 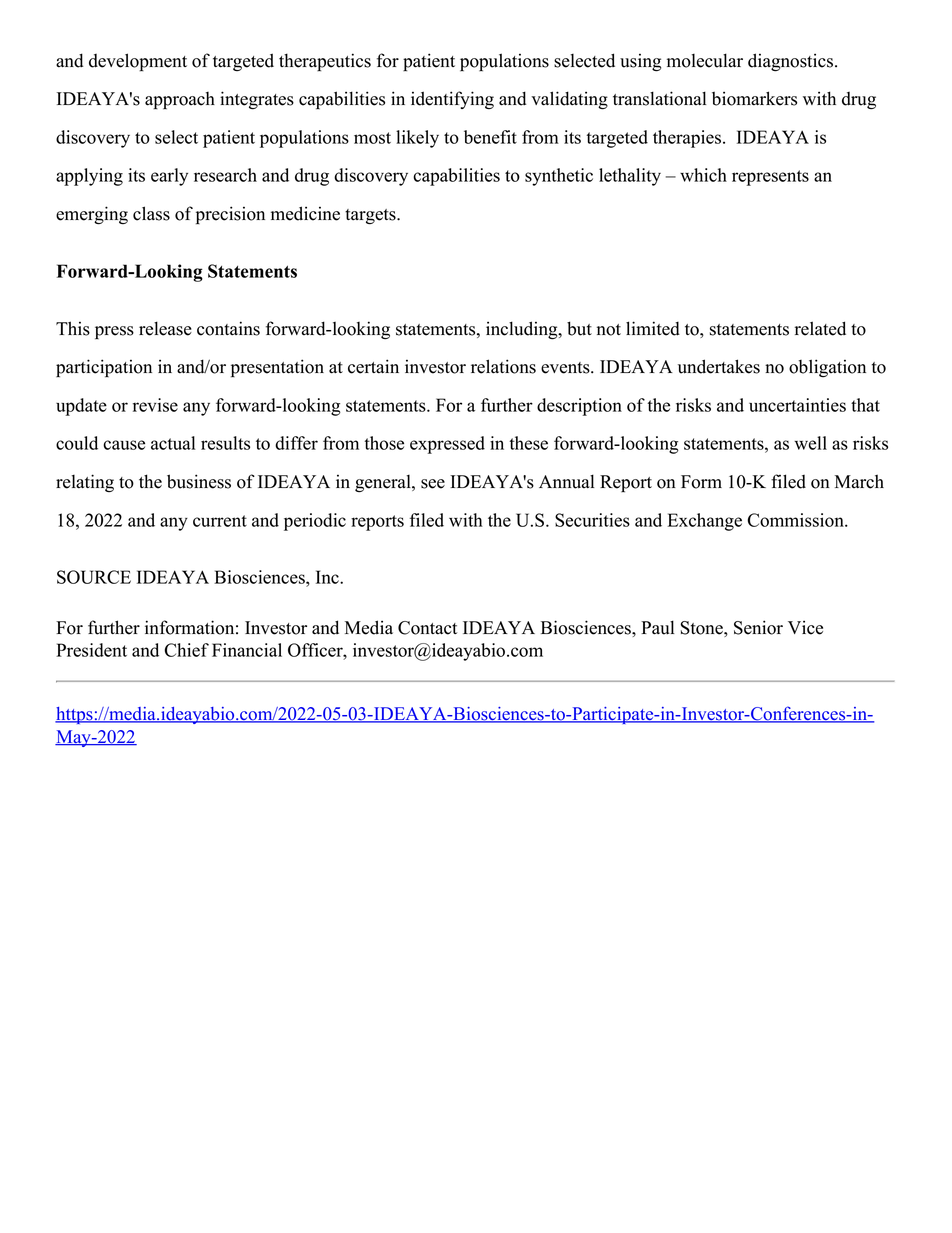 What do you see at coordinates (503, 366) in the screenshot?
I see `relations` at bounding box center [503, 366].
